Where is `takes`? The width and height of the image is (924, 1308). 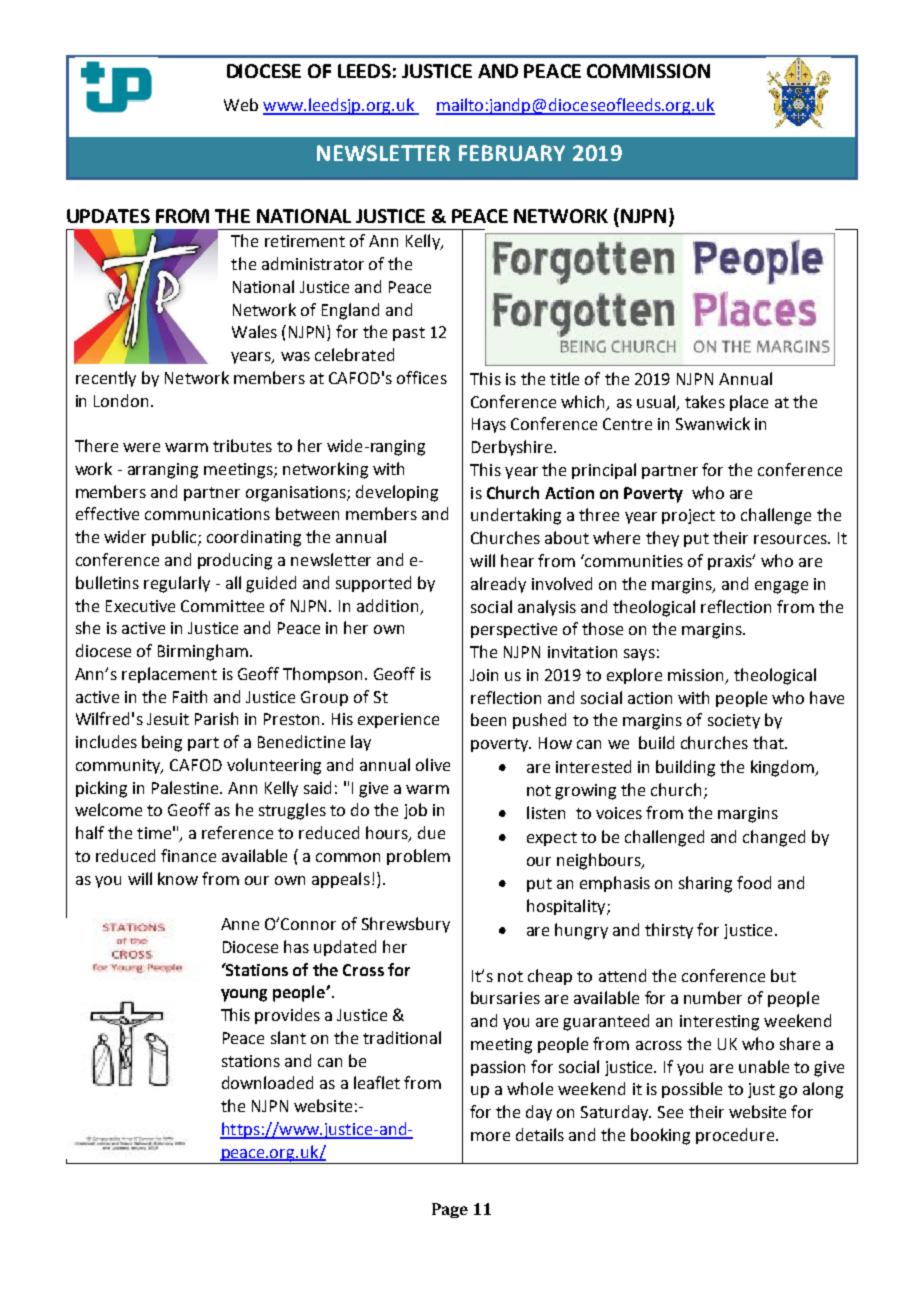
takes is located at coordinates (705, 401).
